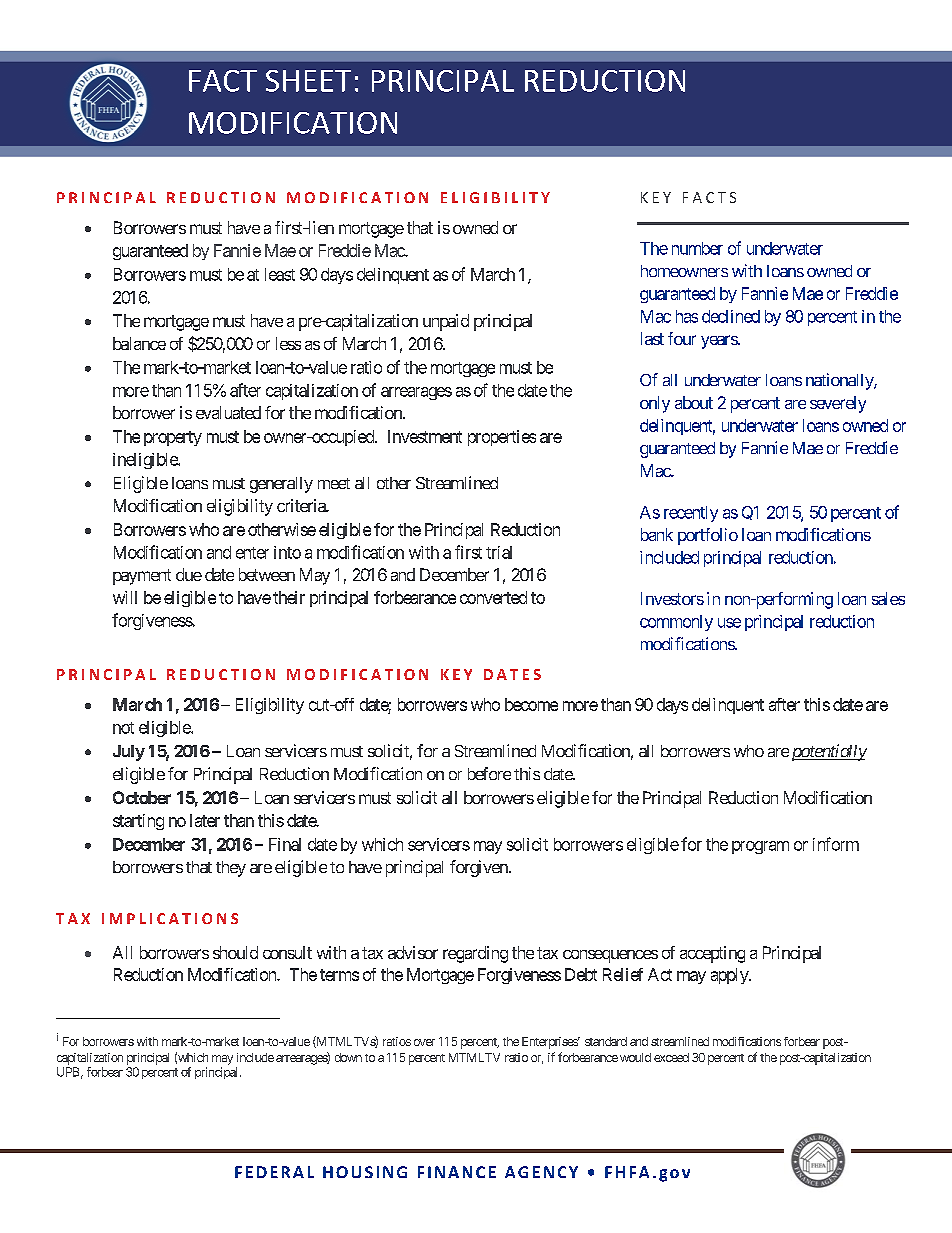 The height and width of the document is (1233, 952). Describe the element at coordinates (308, 81) in the document. I see `SHEET` at that location.
